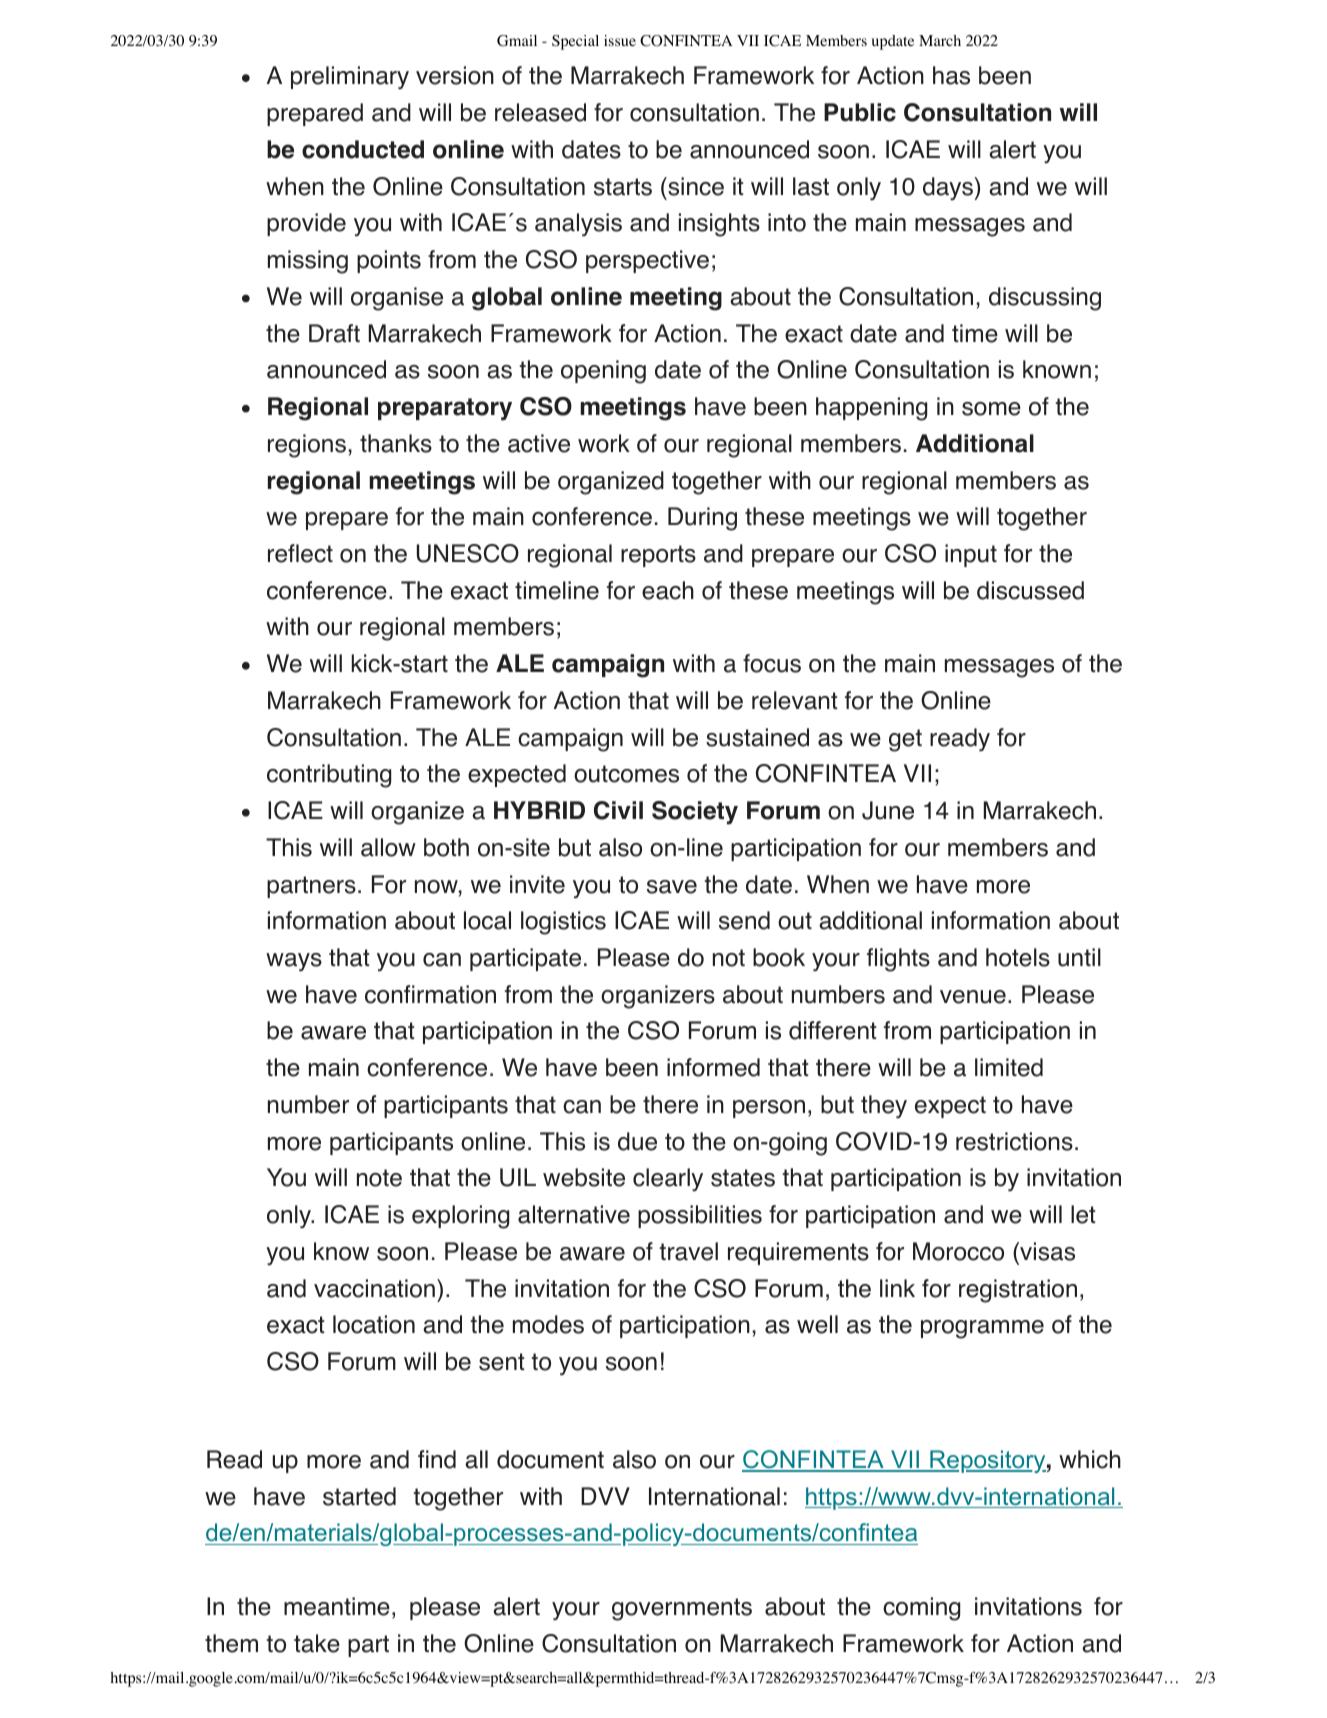  What do you see at coordinates (951, 75) in the page?
I see `has` at bounding box center [951, 75].
